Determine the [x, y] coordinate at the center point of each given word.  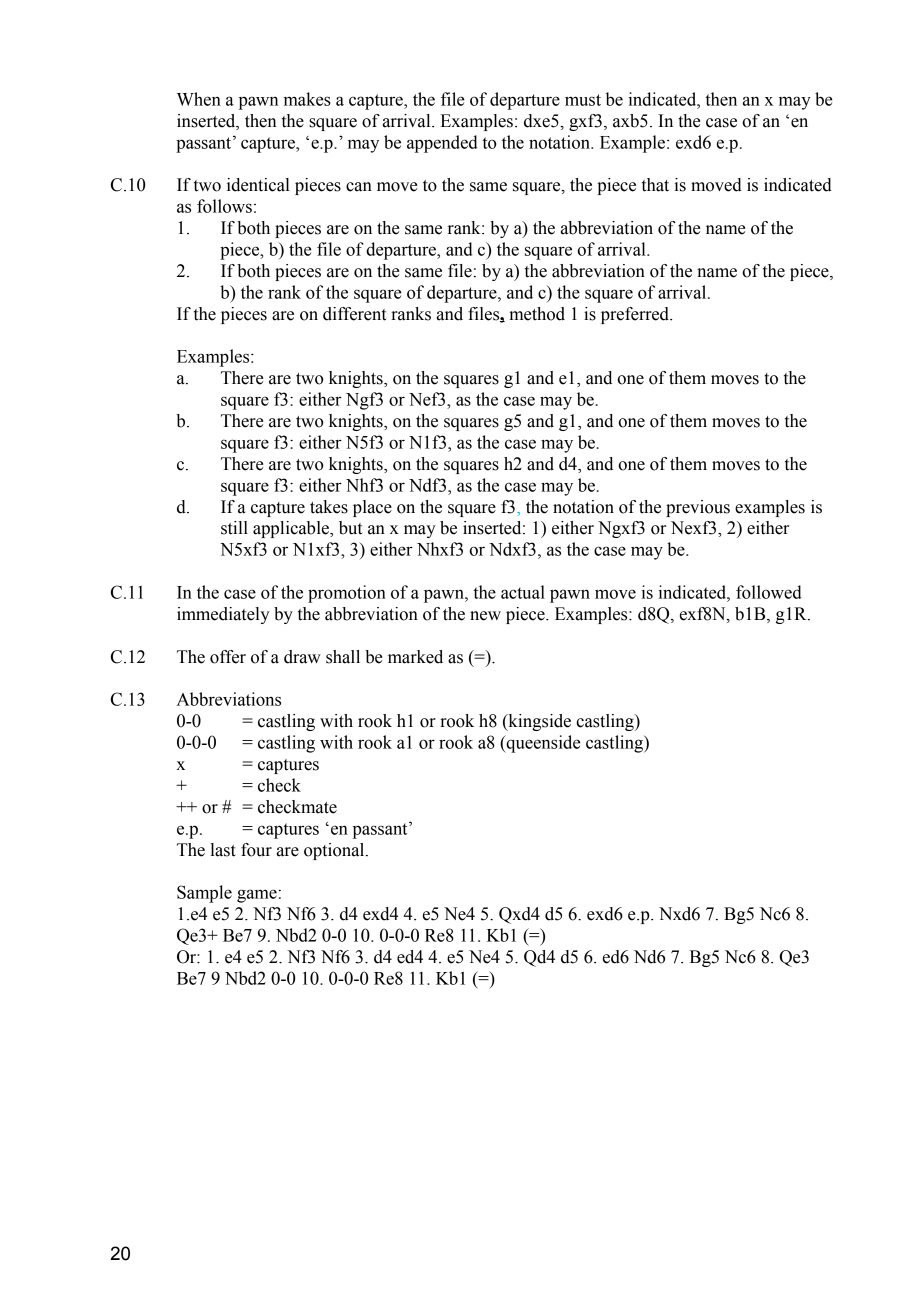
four [256, 850]
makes [307, 99]
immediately [223, 615]
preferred [636, 315]
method [537, 314]
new [485, 616]
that [655, 185]
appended [442, 144]
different [354, 314]
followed [769, 592]
